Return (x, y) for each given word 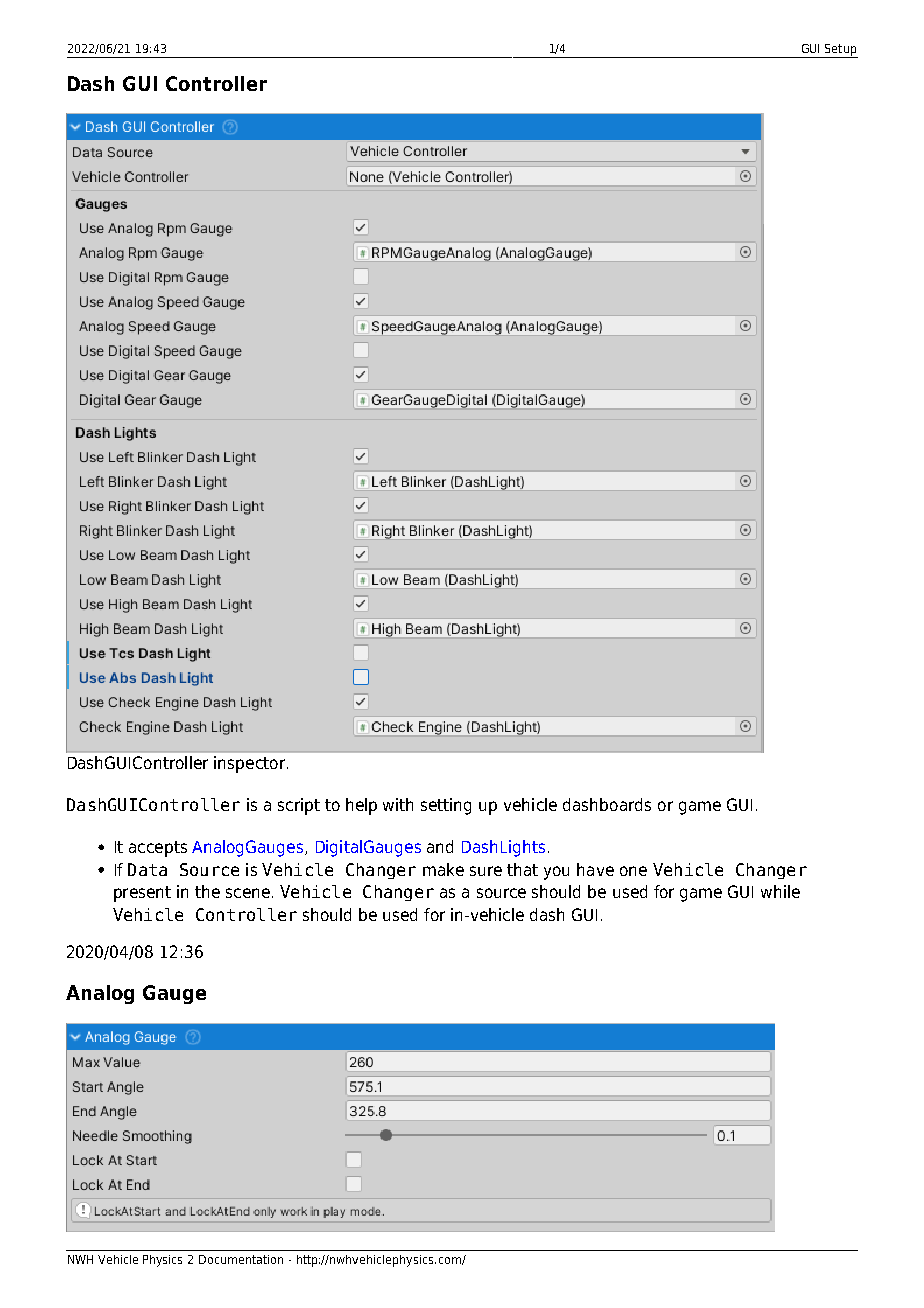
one (633, 871)
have (595, 869)
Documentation (241, 1259)
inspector (249, 764)
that (522, 869)
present (142, 894)
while (780, 891)
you (556, 873)
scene (248, 893)
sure (486, 871)
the (207, 891)
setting (446, 806)
